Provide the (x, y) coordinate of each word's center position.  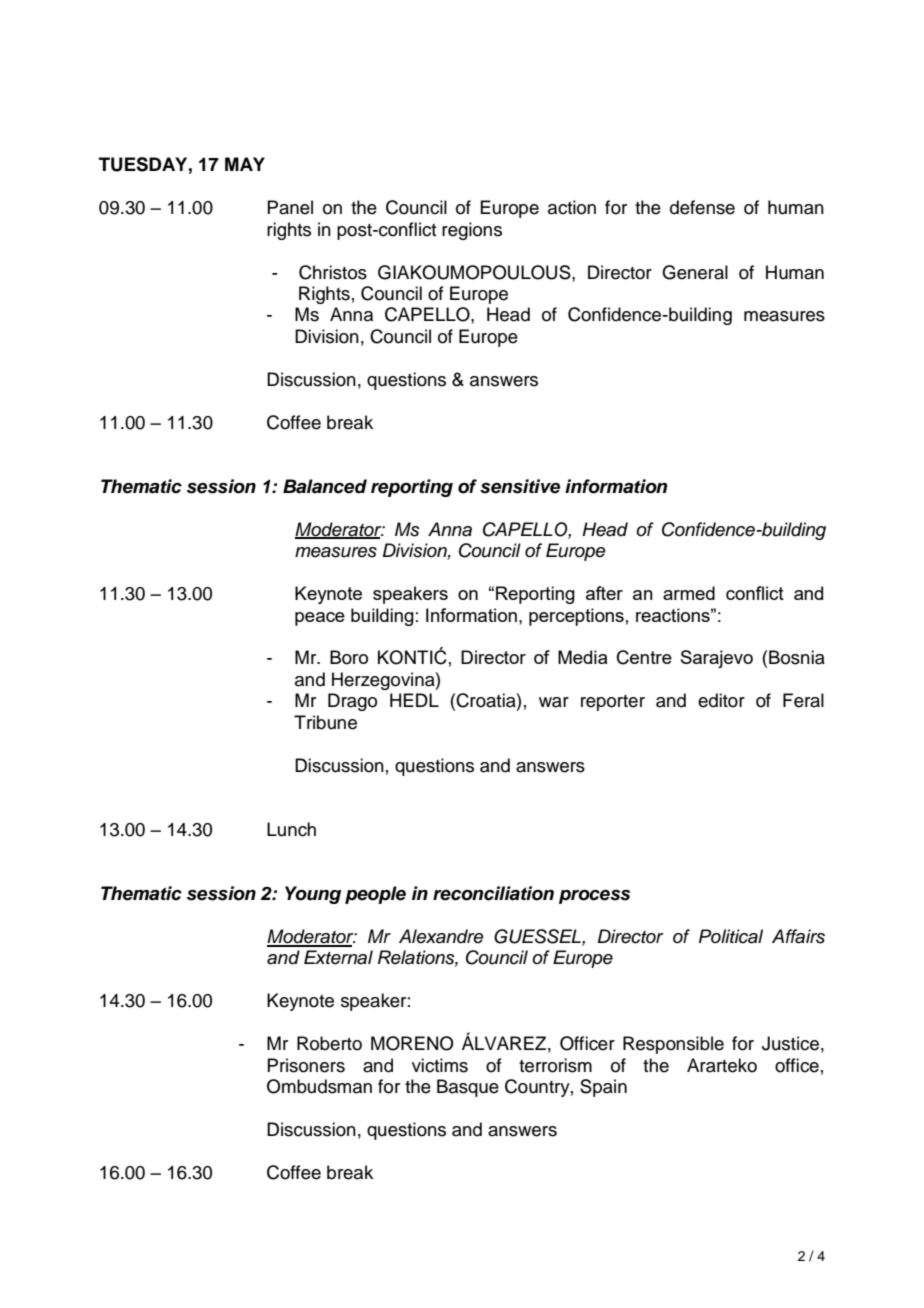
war (554, 702)
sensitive (520, 486)
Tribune (325, 722)
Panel (290, 207)
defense (702, 207)
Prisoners (306, 1065)
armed (689, 593)
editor (721, 700)
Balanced (325, 486)
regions (472, 231)
